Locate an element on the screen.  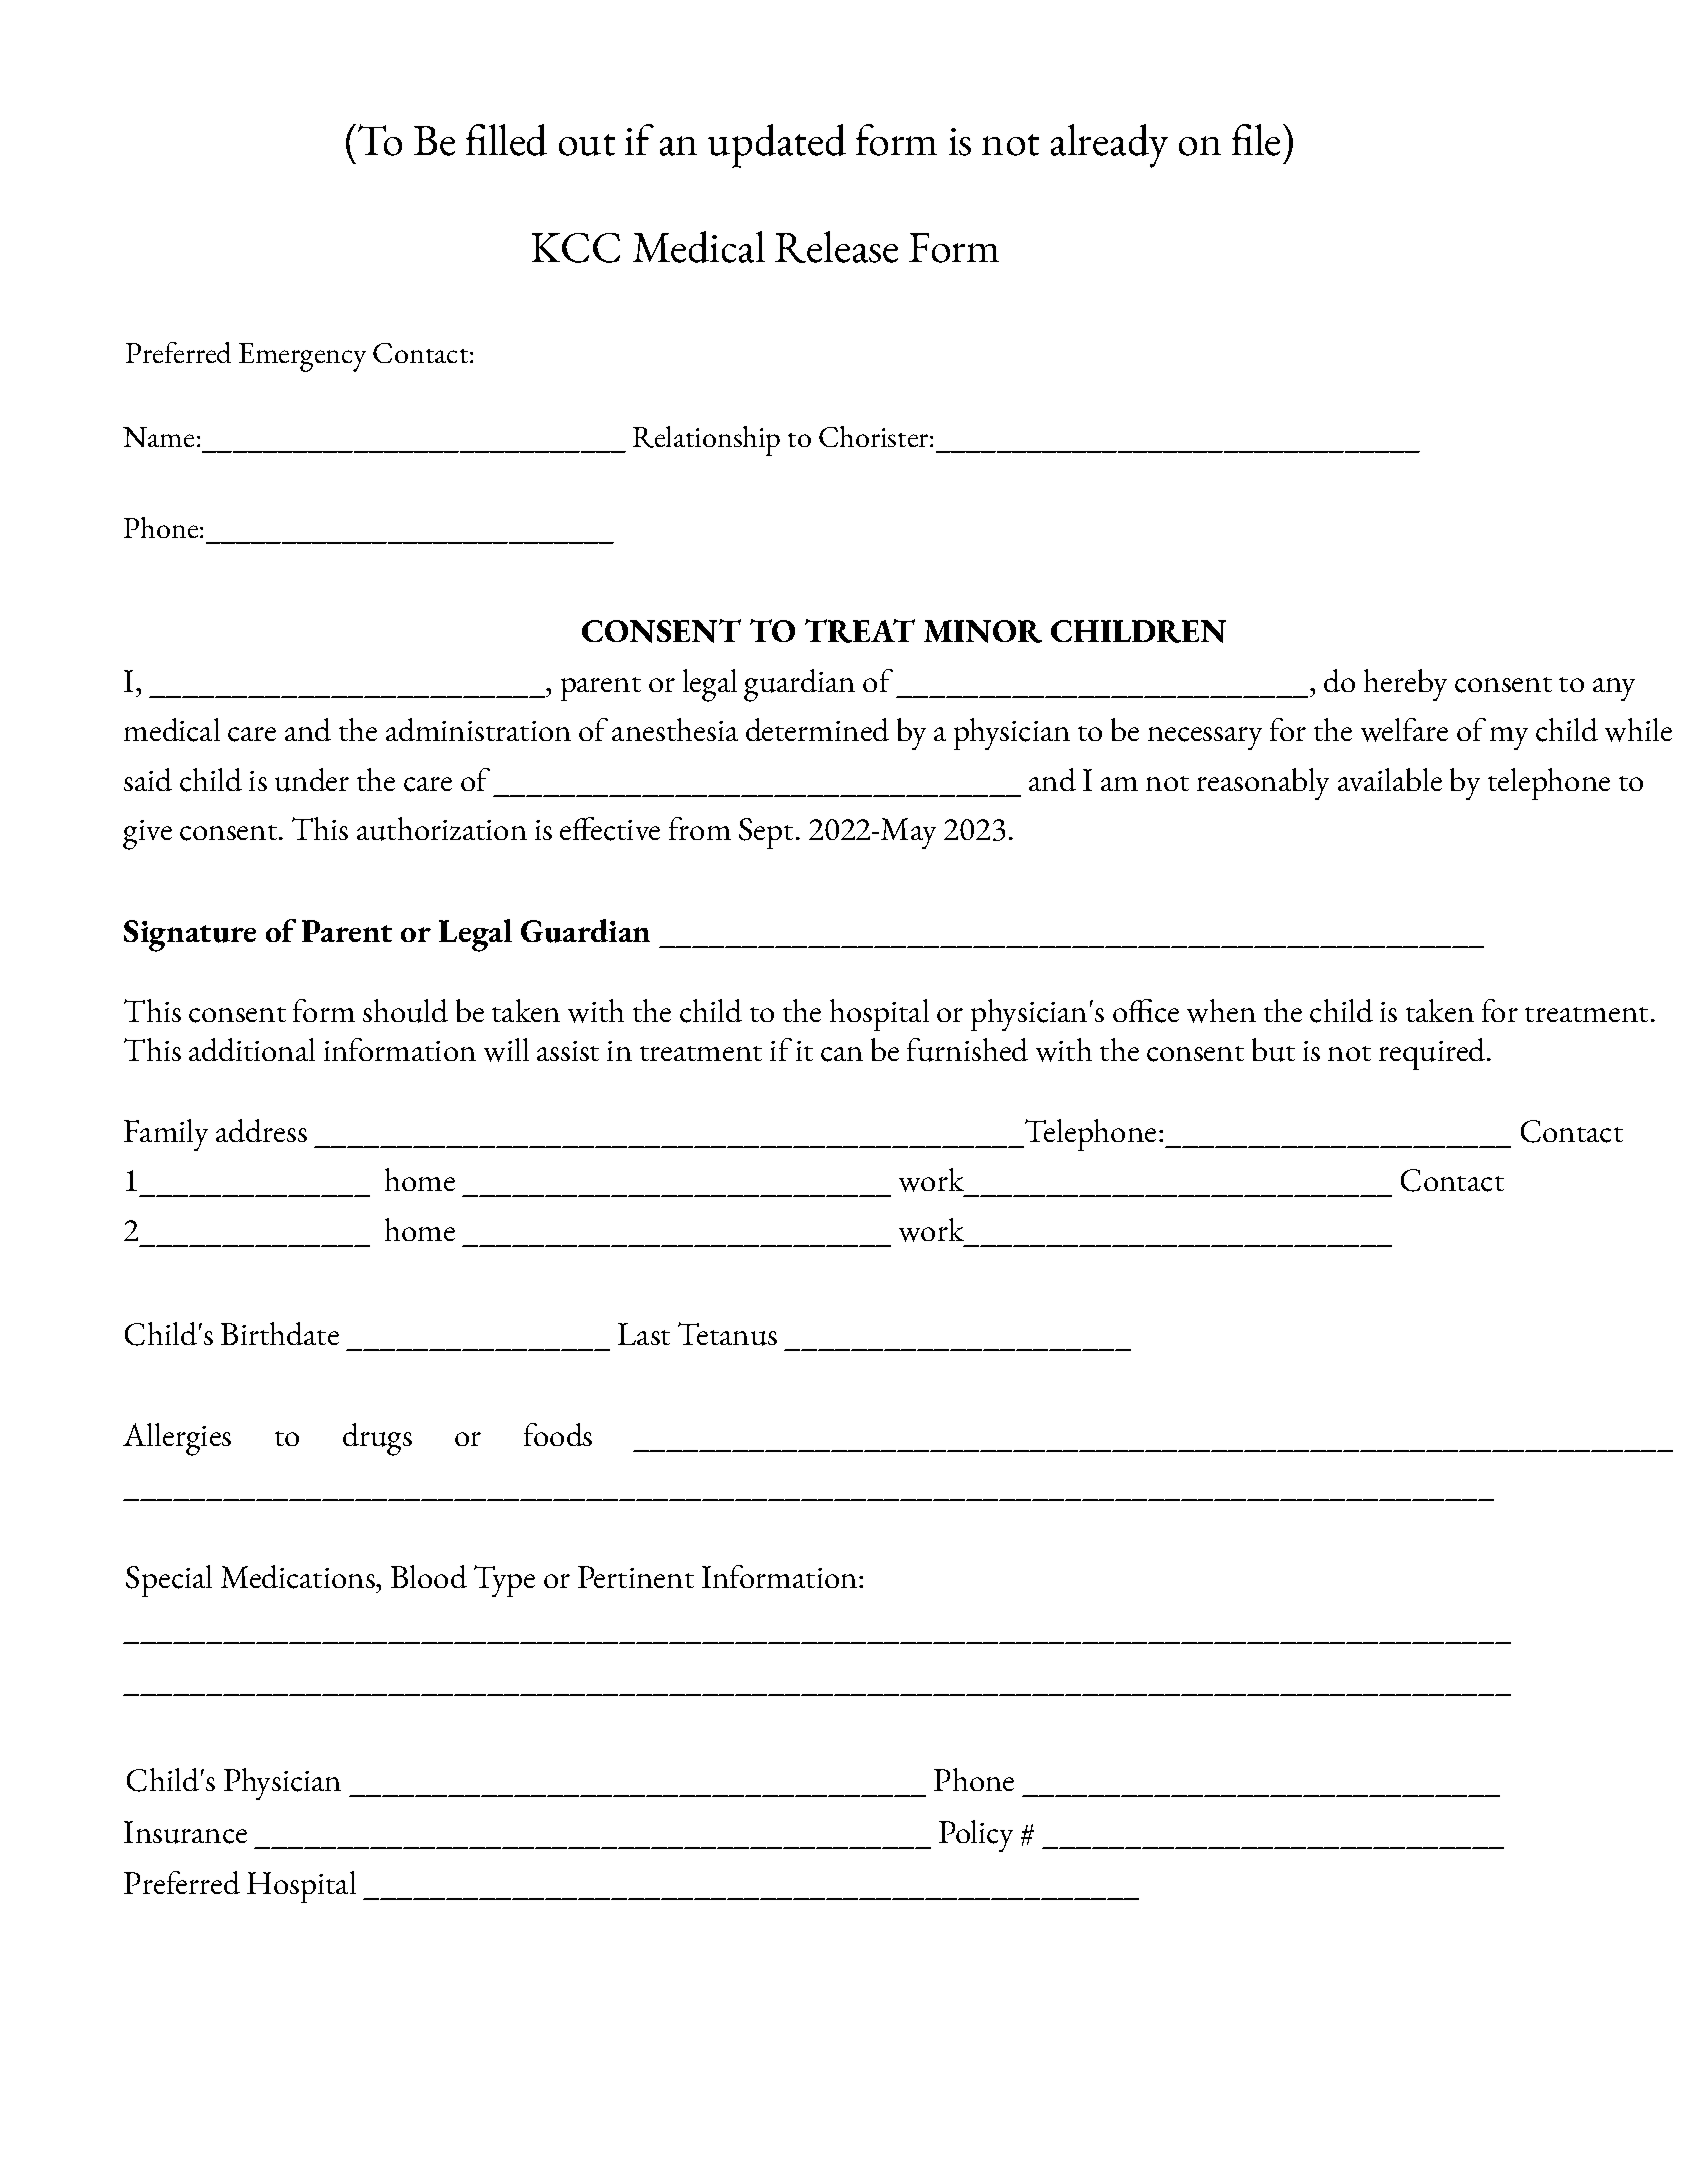
Release is located at coordinates (836, 247).
